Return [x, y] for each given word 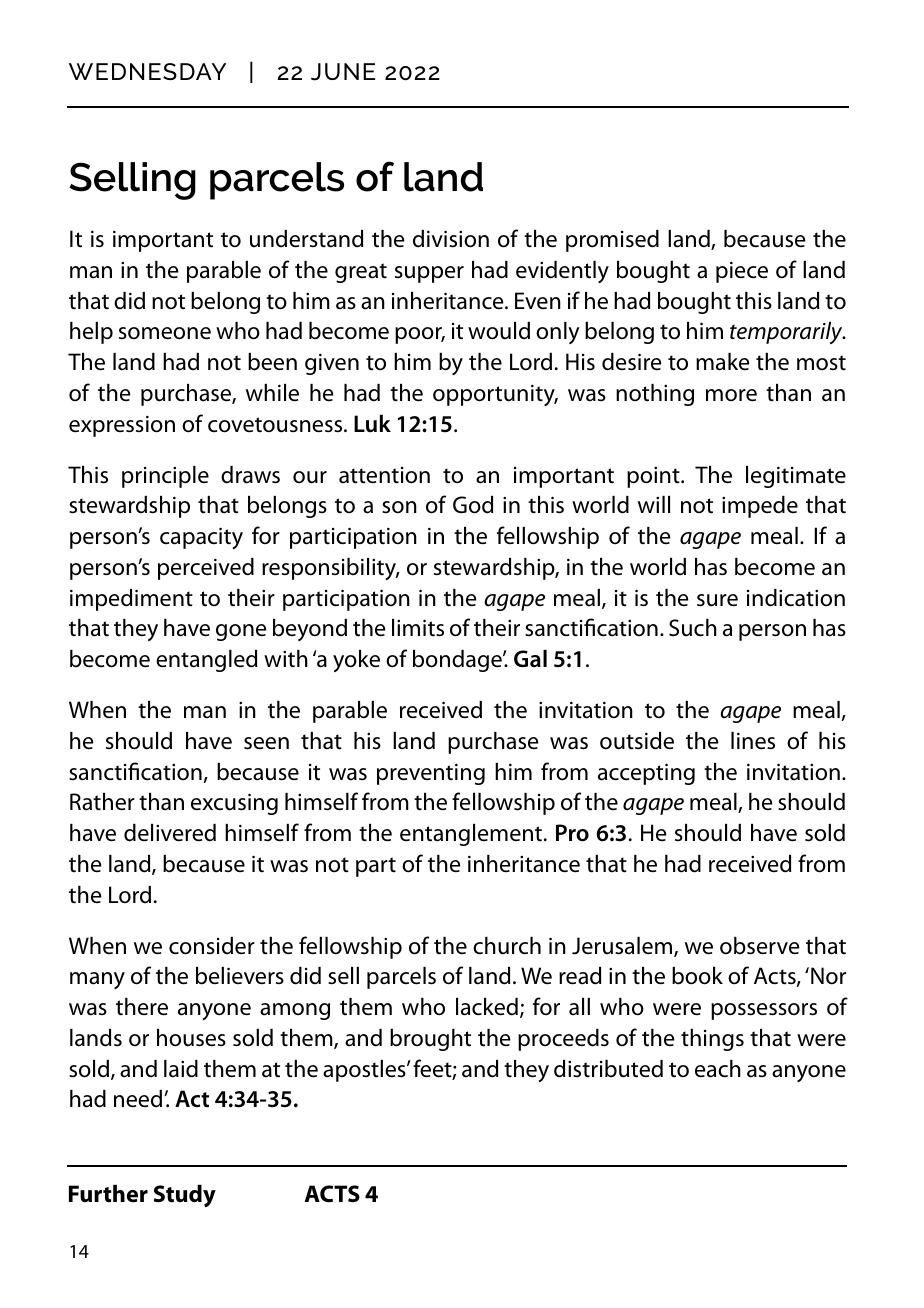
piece [742, 272]
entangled [206, 661]
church [507, 946]
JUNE [343, 72]
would [499, 331]
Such [693, 628]
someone [165, 333]
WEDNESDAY [147, 71]
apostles [365, 1071]
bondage [458, 661]
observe [760, 946]
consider [212, 946]
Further [108, 1194]
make [723, 362]
